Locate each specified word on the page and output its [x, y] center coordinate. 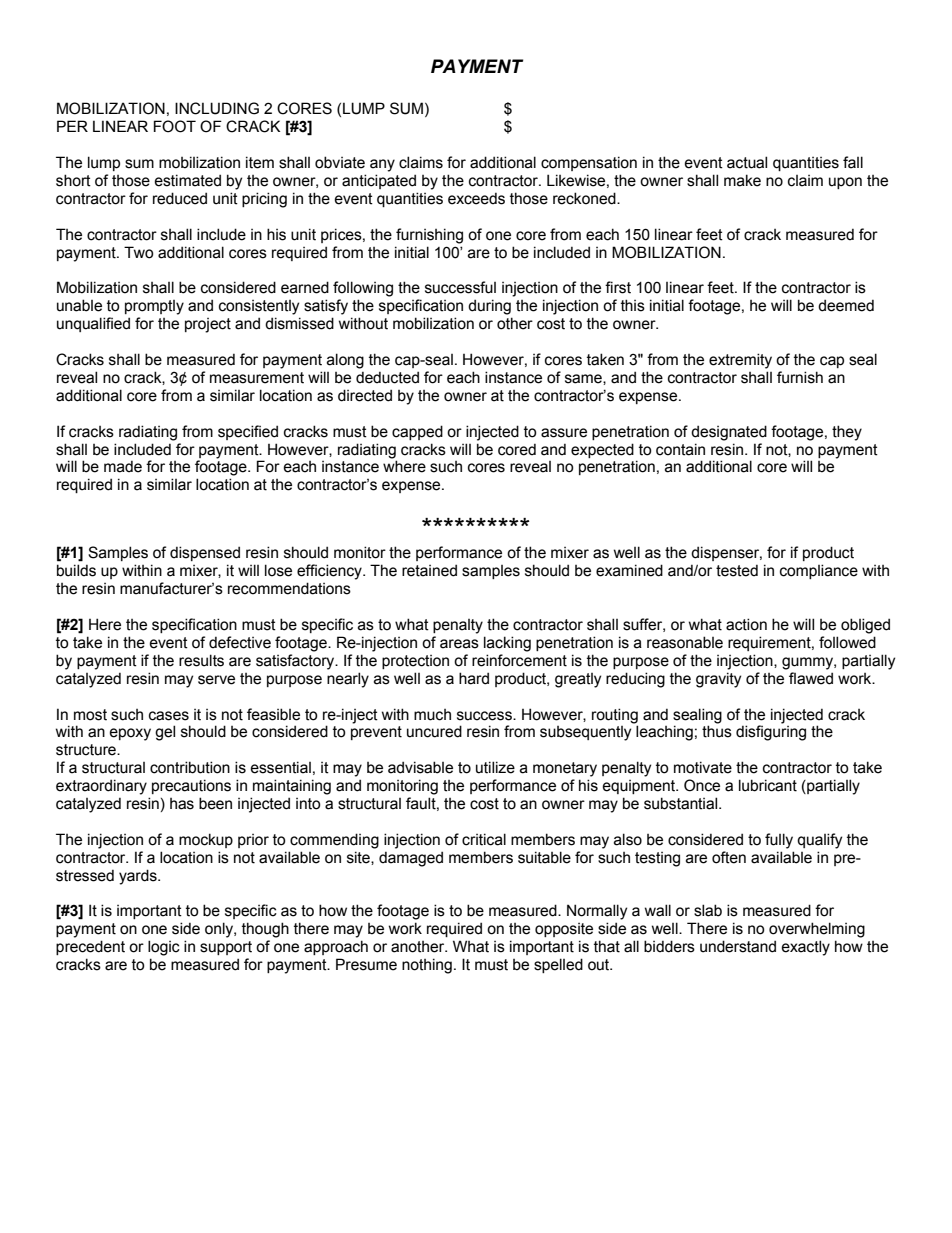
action [746, 624]
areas [459, 644]
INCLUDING [217, 108]
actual [747, 162]
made [123, 466]
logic [164, 948]
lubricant [768, 785]
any [382, 165]
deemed [846, 305]
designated [729, 433]
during [489, 307]
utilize [495, 767]
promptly [154, 307]
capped [417, 432]
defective [240, 642]
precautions [191, 786]
